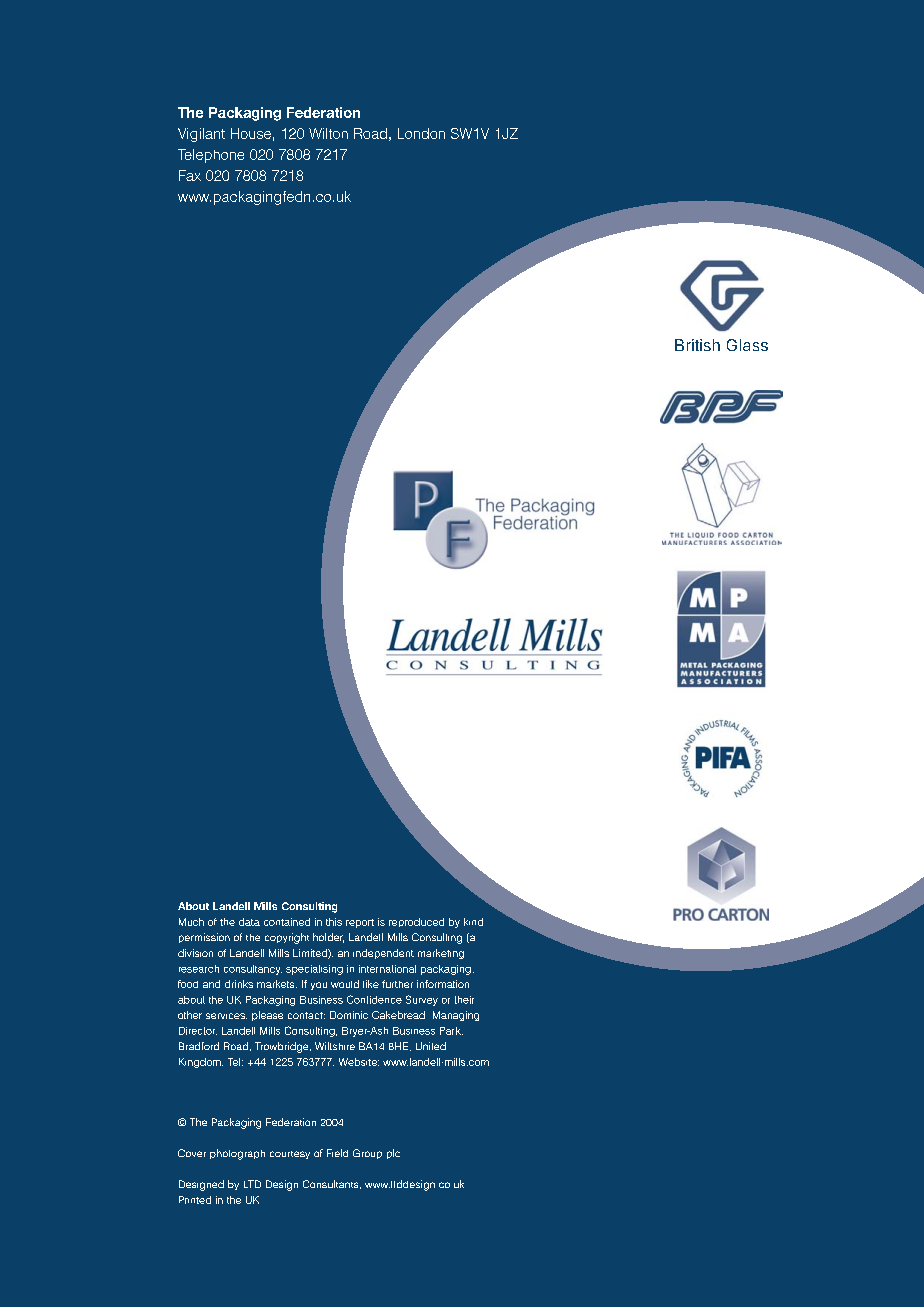 The height and width of the page is (1307, 924). What do you see at coordinates (697, 345) in the page?
I see `British` at bounding box center [697, 345].
